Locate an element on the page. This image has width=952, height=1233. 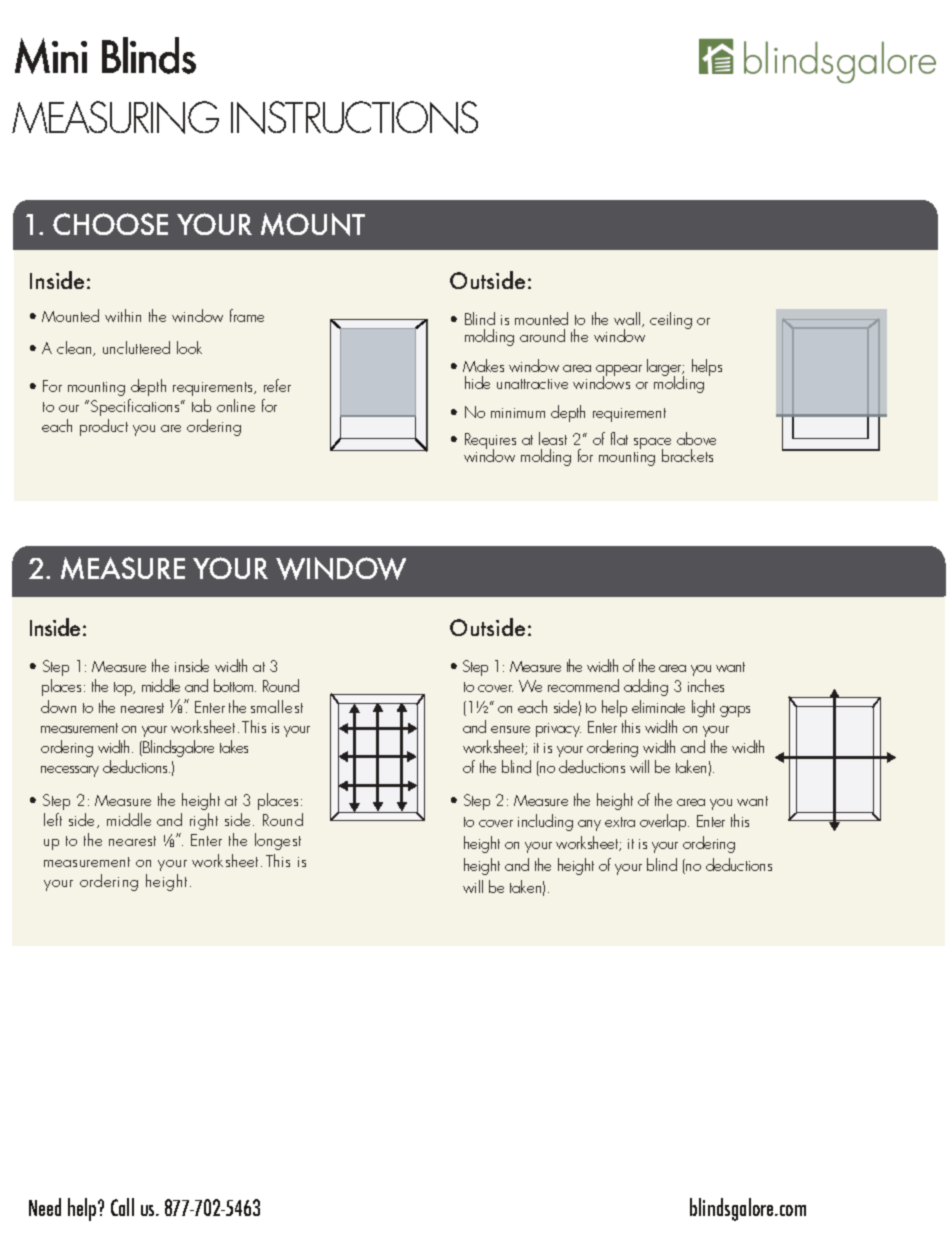
Need is located at coordinates (45, 1207).
